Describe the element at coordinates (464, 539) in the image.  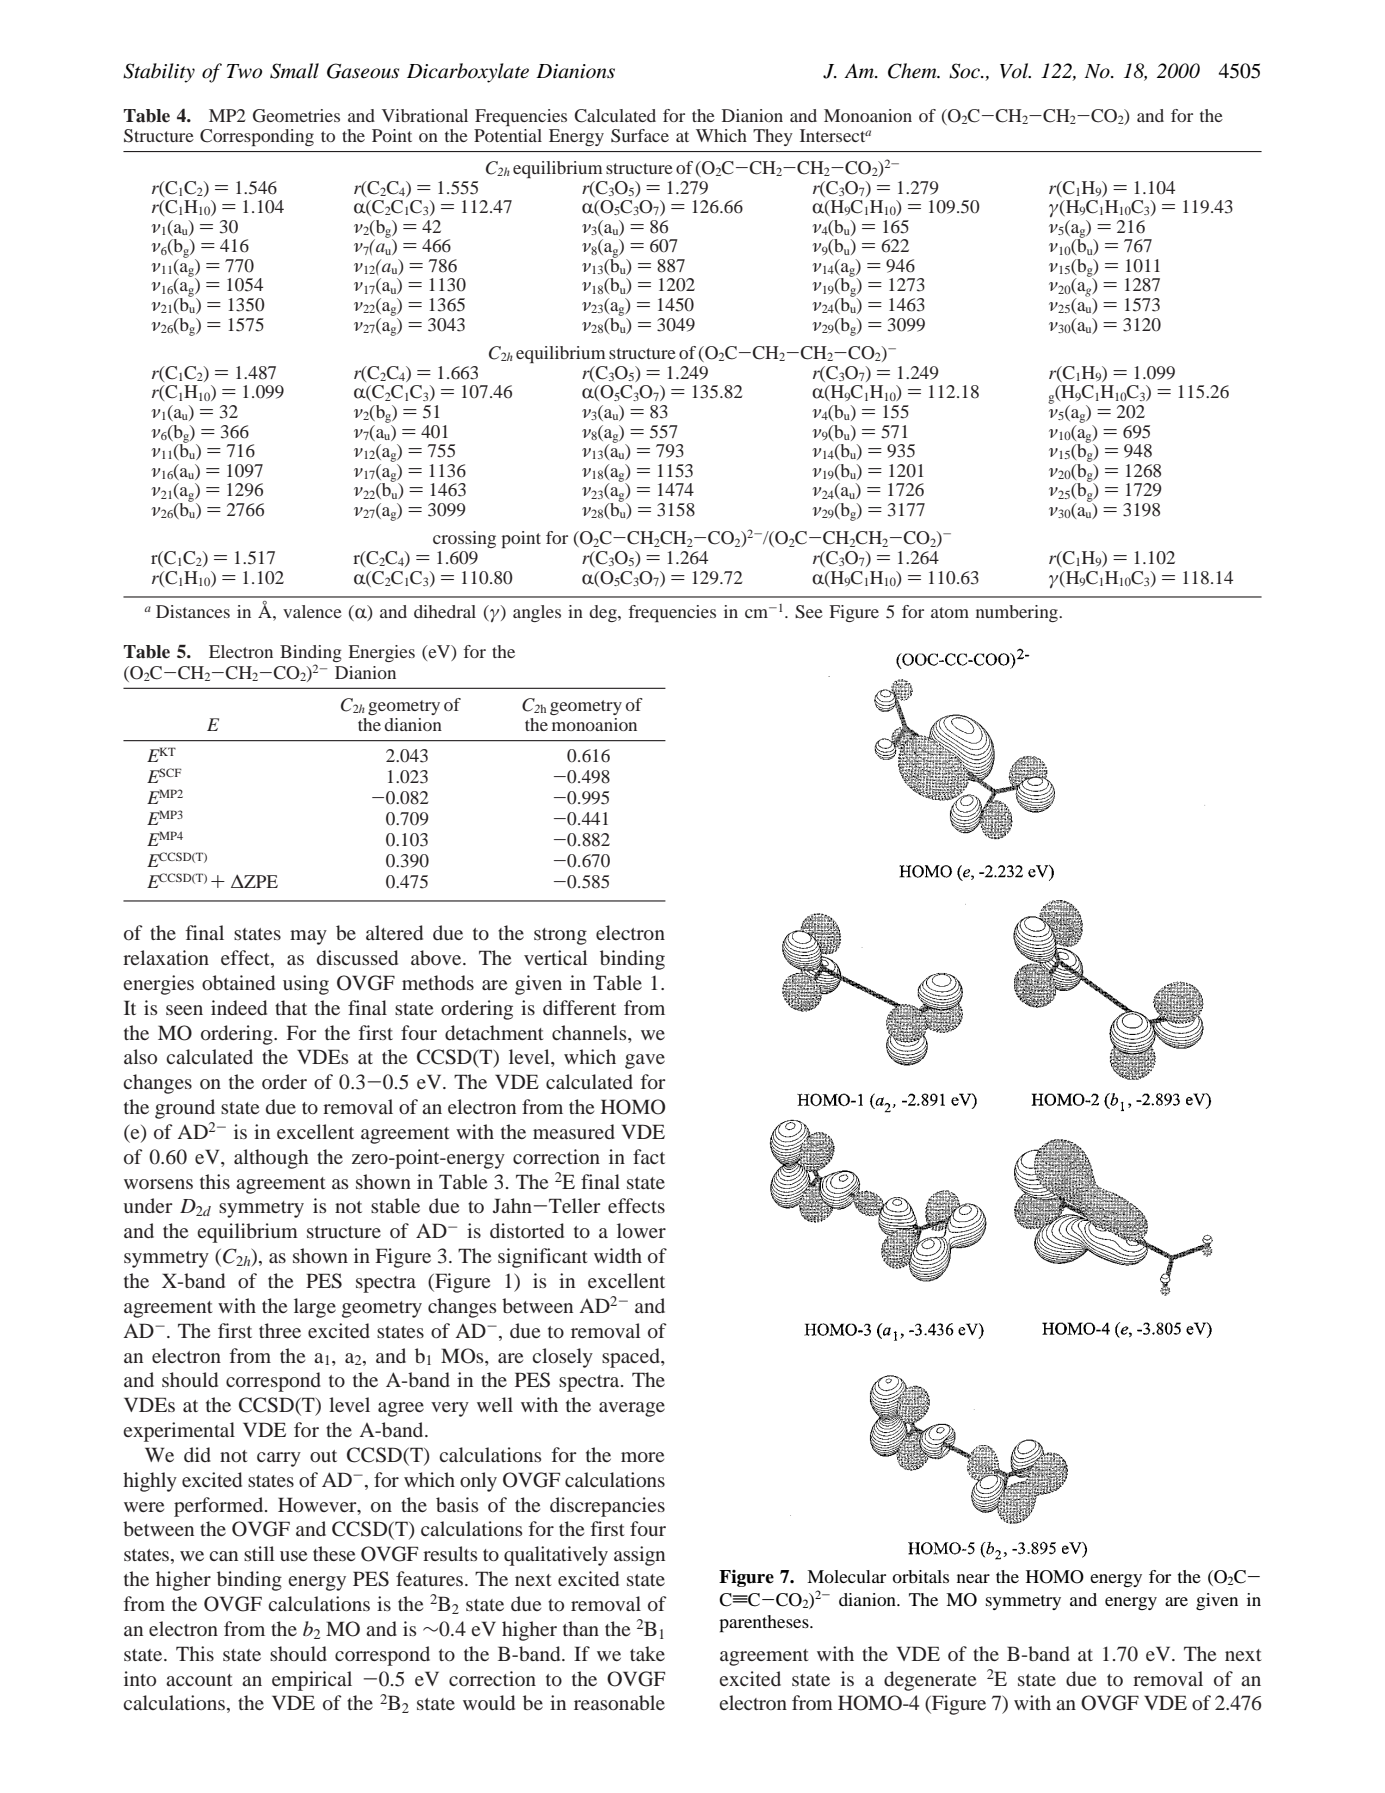
I see `crossing` at that location.
